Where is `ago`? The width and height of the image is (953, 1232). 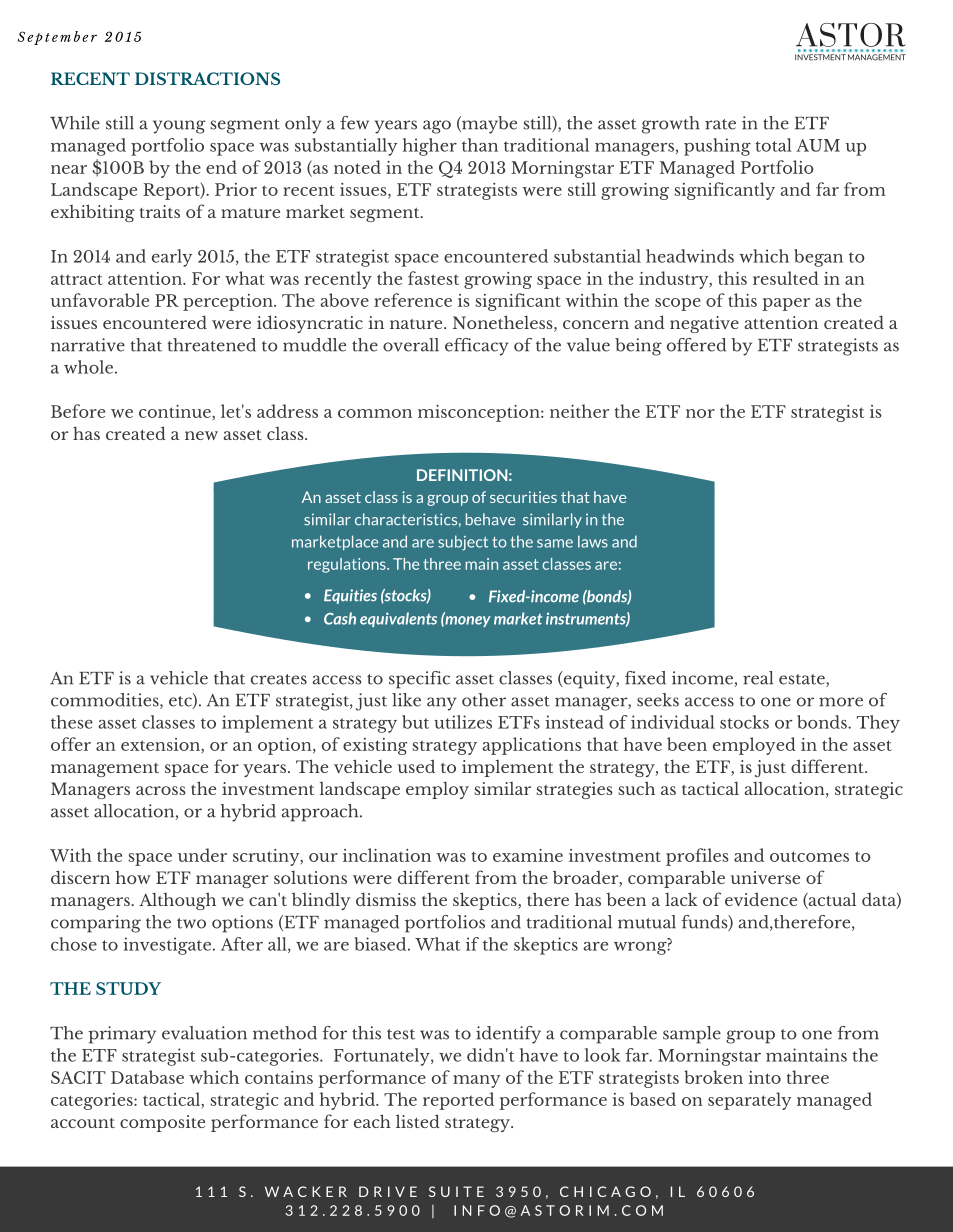 ago is located at coordinates (437, 127).
